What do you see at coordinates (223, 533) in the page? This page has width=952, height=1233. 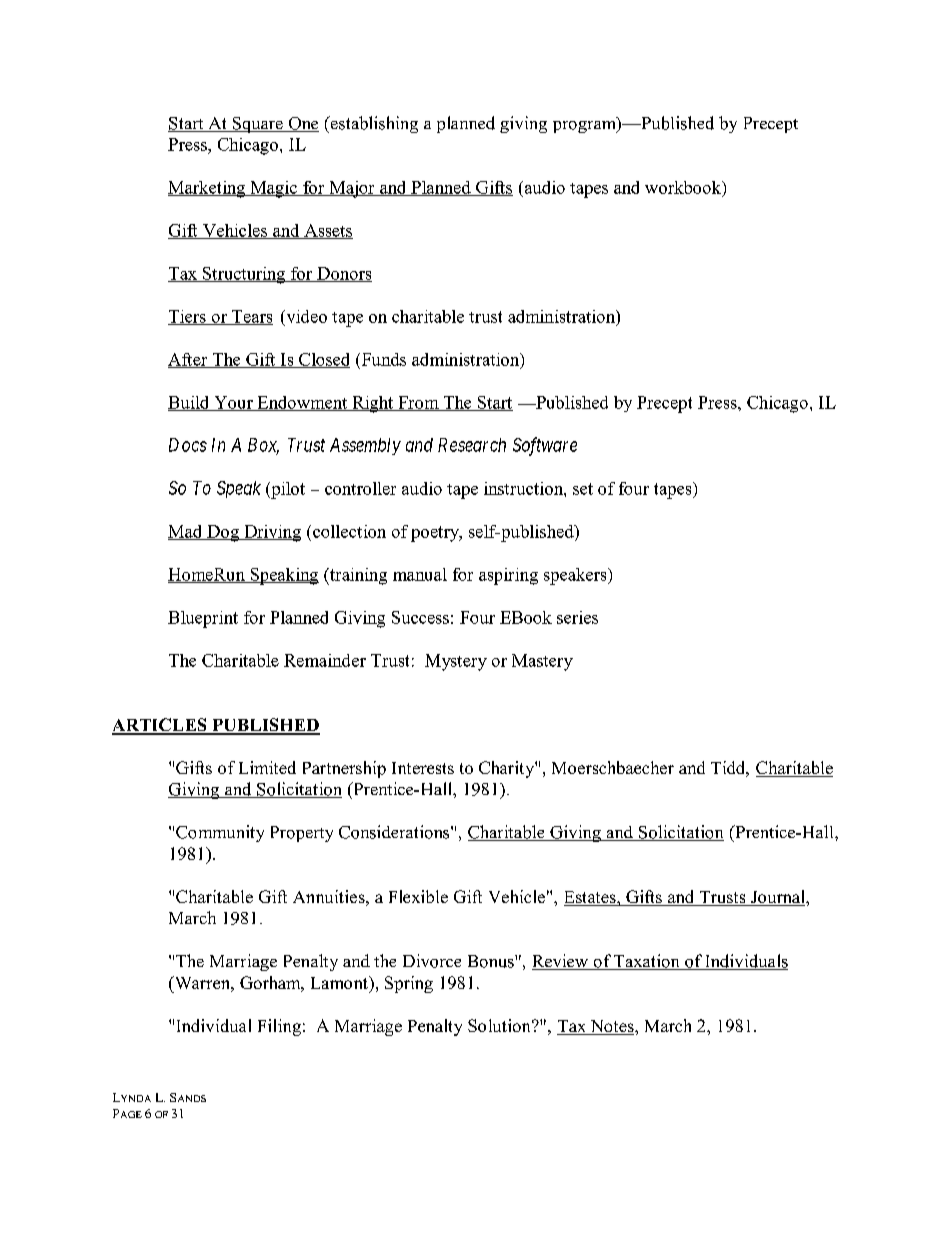 I see `Dog` at bounding box center [223, 533].
